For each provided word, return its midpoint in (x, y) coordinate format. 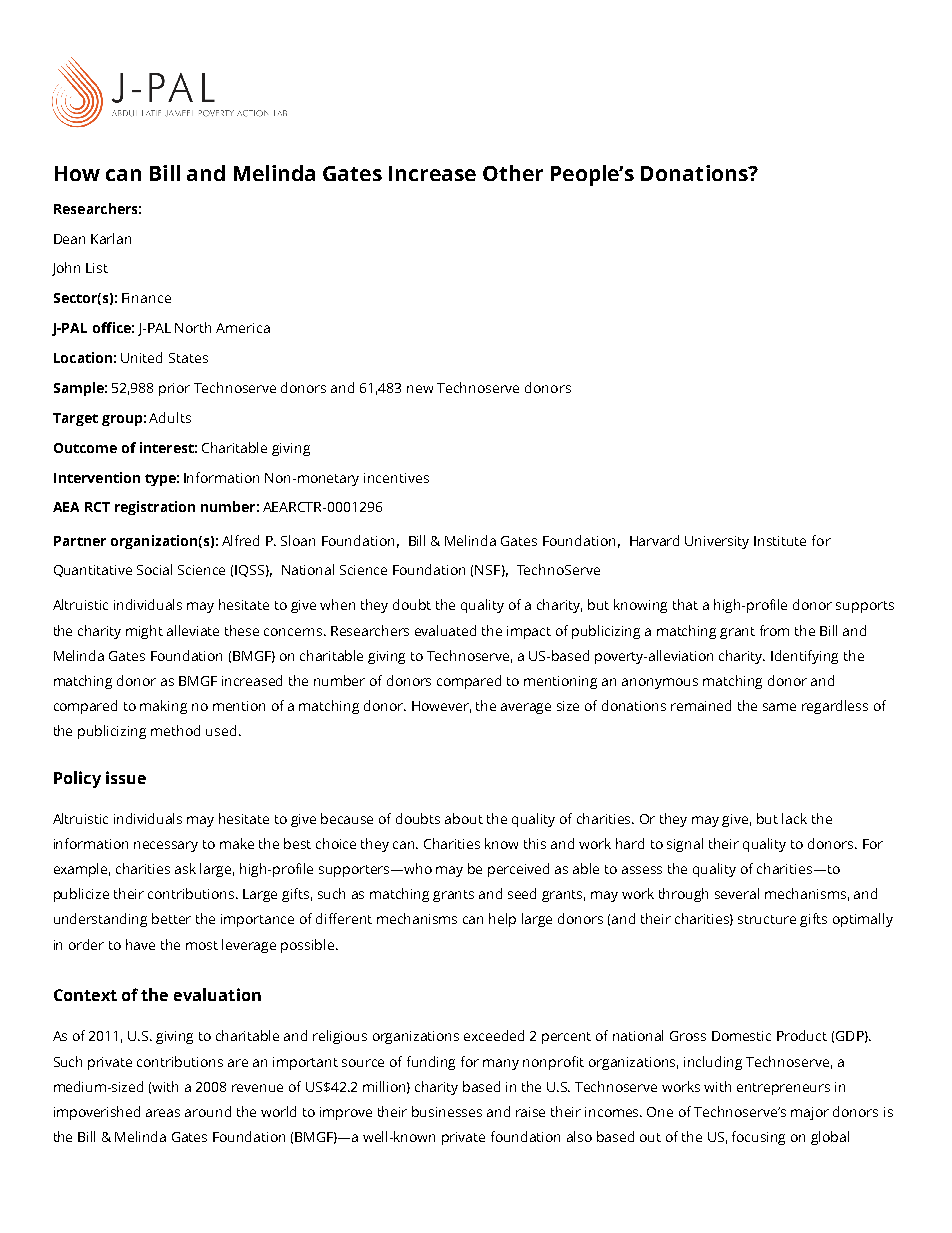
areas (163, 1113)
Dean (69, 239)
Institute (780, 541)
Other (513, 173)
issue (126, 777)
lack (794, 818)
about (464, 818)
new (420, 389)
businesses (447, 1111)
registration (155, 508)
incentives (396, 478)
